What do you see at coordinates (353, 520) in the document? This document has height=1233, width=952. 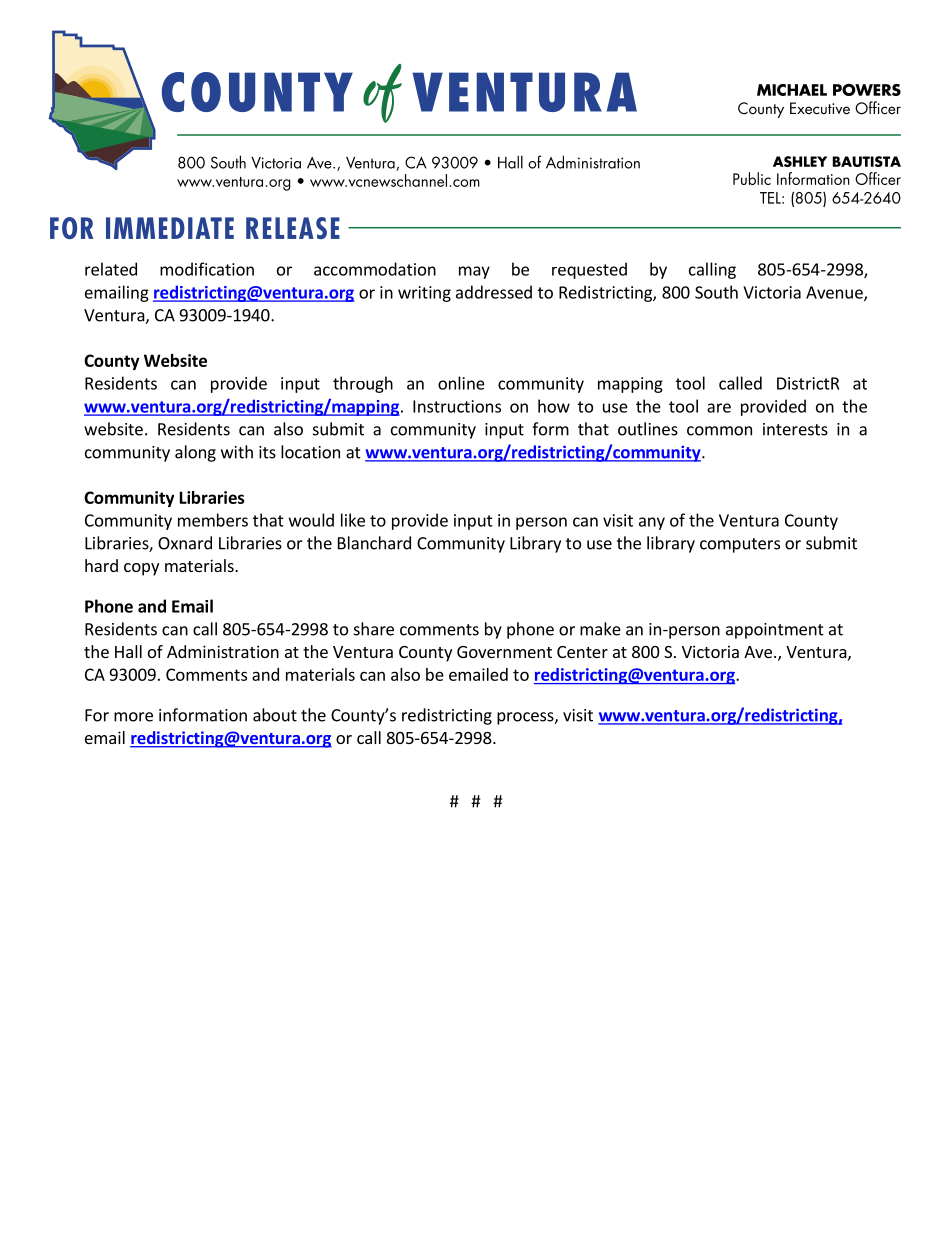 I see `like` at bounding box center [353, 520].
